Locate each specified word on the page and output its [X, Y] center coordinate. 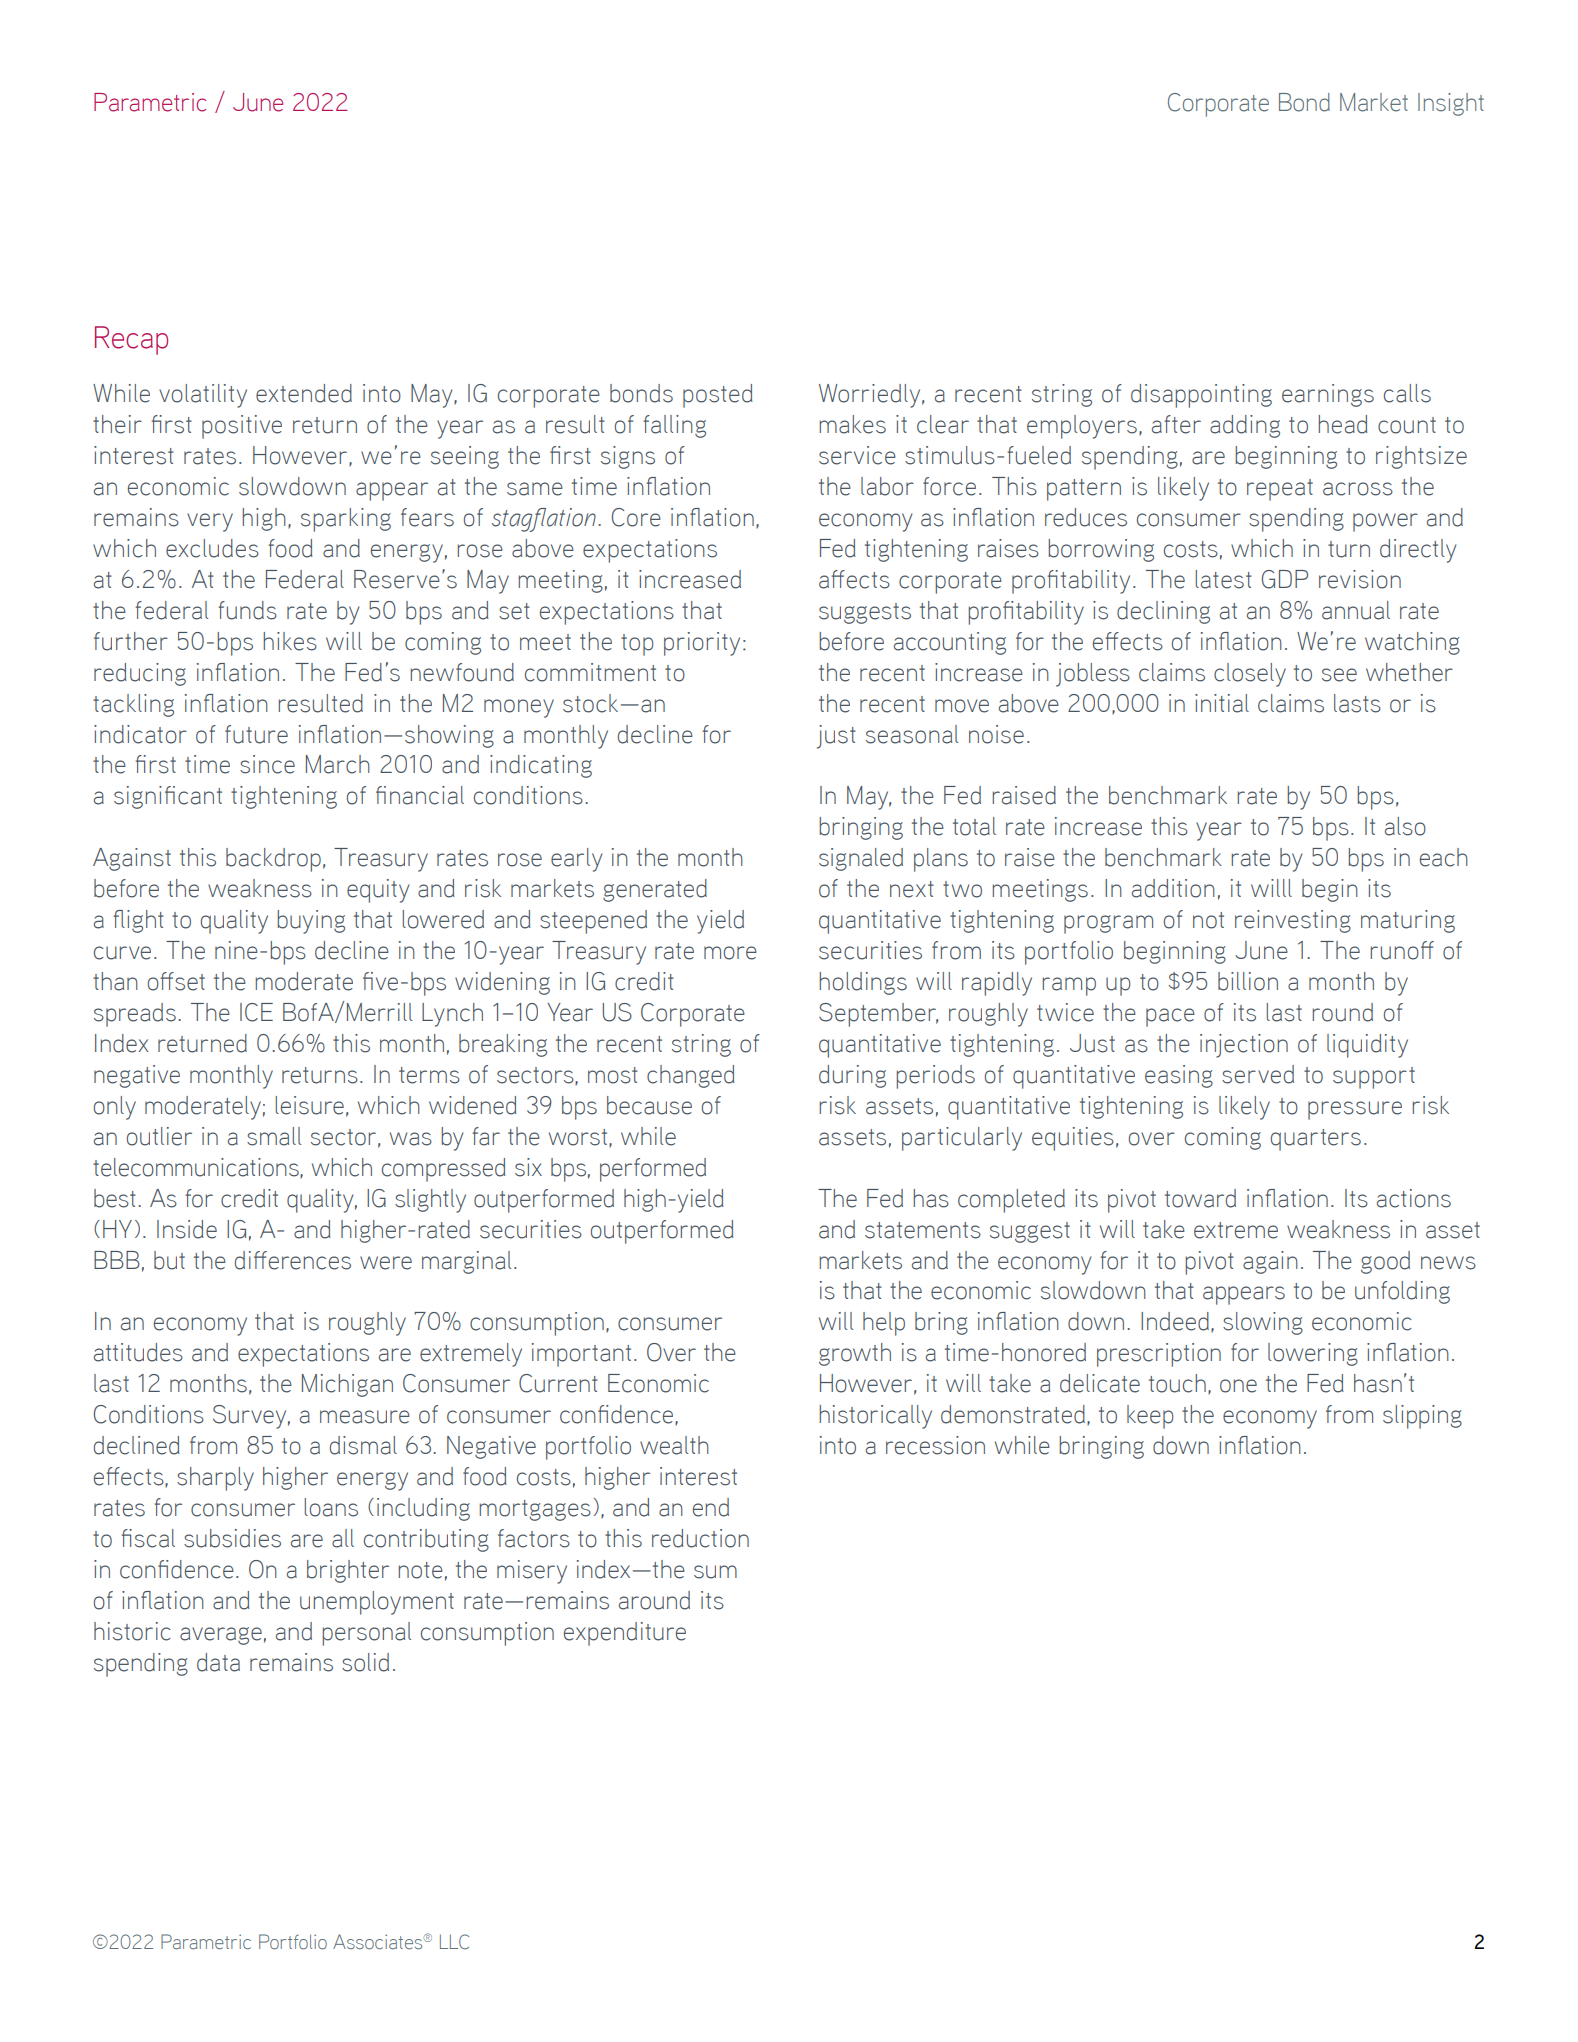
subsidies [232, 1538]
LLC [454, 1942]
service [857, 455]
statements [923, 1230]
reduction [700, 1538]
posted [718, 396]
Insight [1451, 104]
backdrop [273, 860]
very [210, 522]
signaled [861, 859]
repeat [1280, 490]
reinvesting [1293, 921]
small [274, 1136]
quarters [1316, 1140]
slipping [1422, 1417]
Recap [131, 340]
